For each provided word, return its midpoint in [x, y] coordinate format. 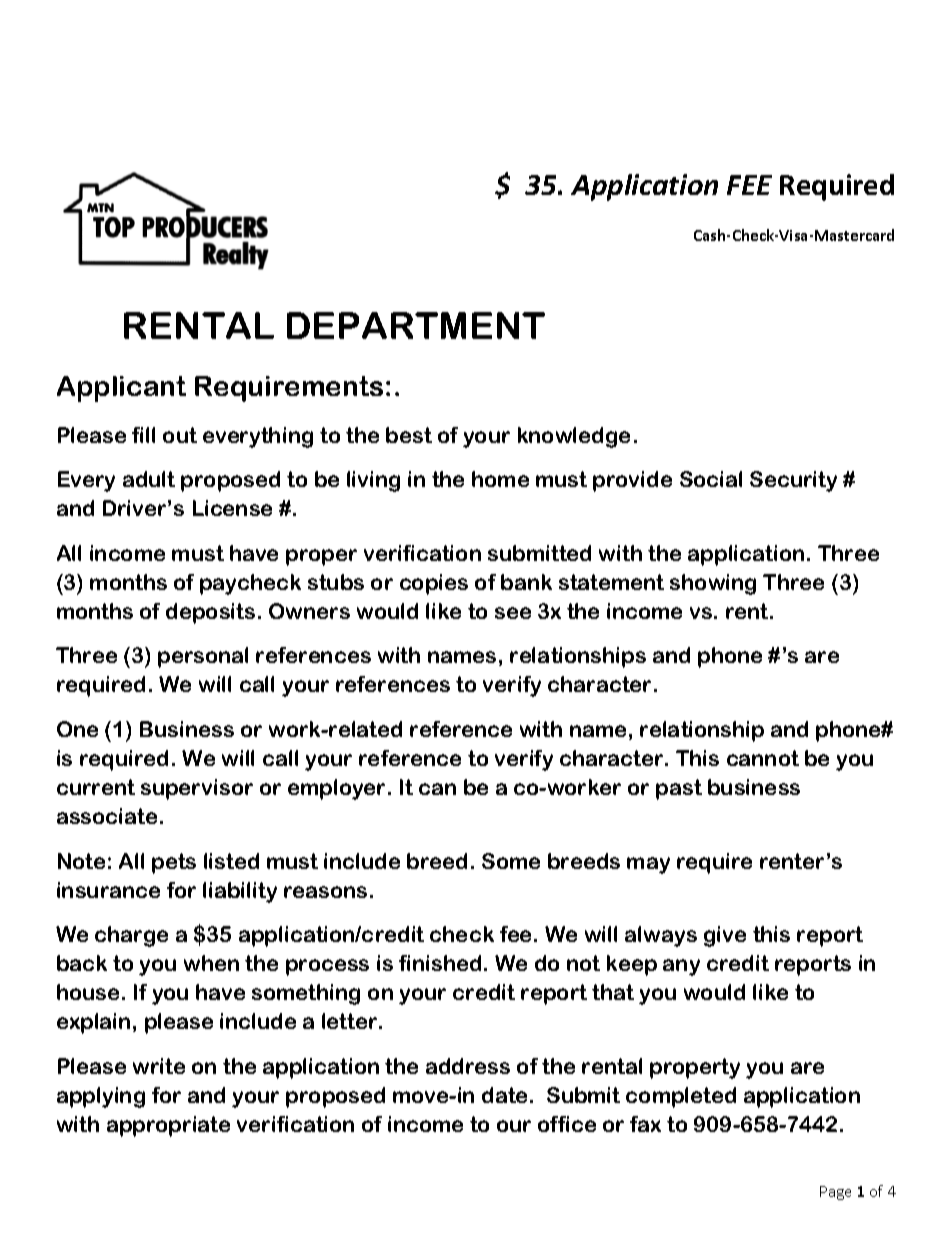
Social [711, 479]
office [567, 1124]
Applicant [121, 389]
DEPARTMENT [416, 325]
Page [835, 1193]
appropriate [168, 1126]
